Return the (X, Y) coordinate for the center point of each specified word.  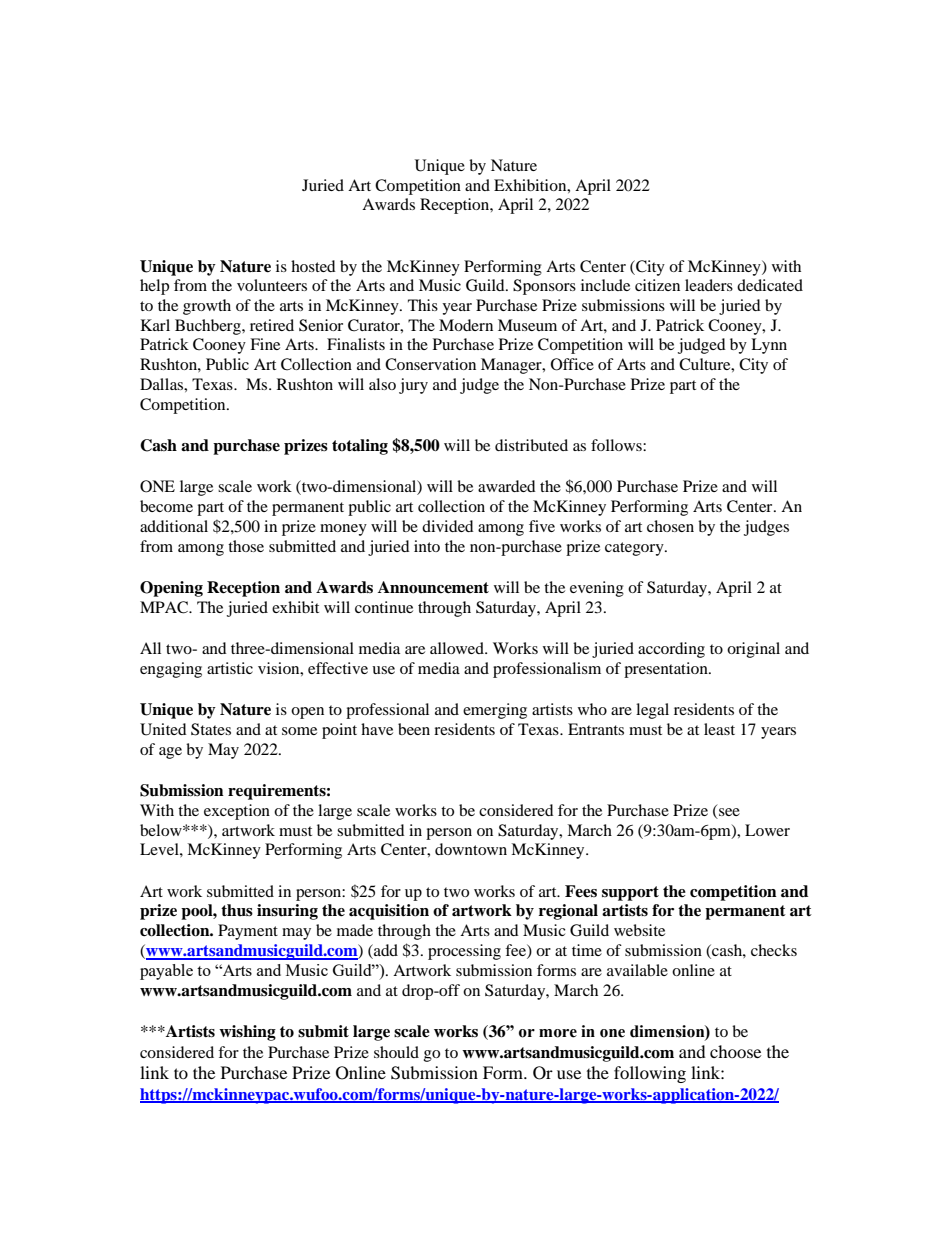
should (396, 1052)
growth (207, 307)
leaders (709, 285)
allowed (458, 648)
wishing (247, 1033)
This (423, 305)
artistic (230, 668)
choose (735, 1051)
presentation (667, 670)
